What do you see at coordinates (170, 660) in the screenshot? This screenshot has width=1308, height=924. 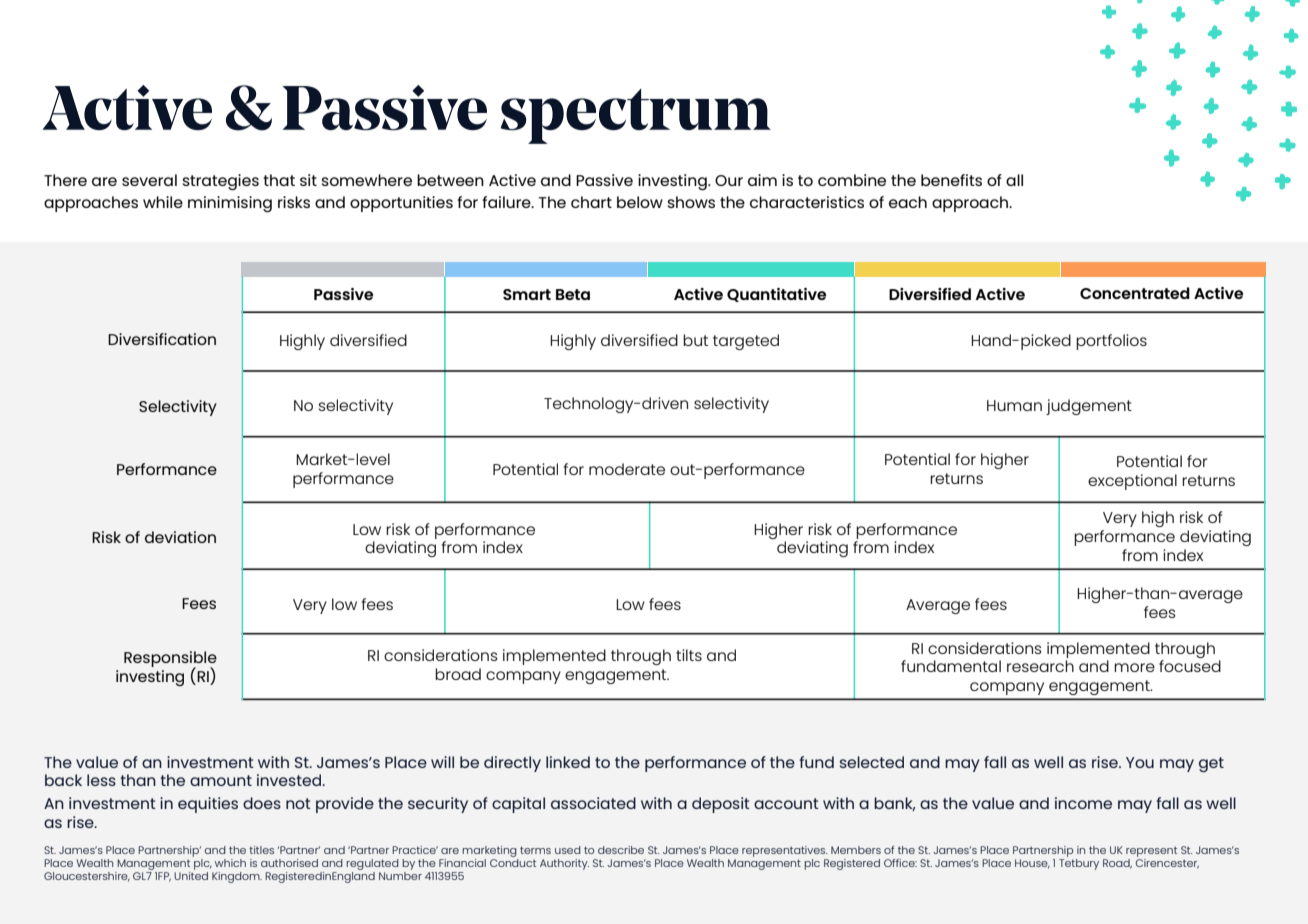 I see `Responsible` at bounding box center [170, 660].
